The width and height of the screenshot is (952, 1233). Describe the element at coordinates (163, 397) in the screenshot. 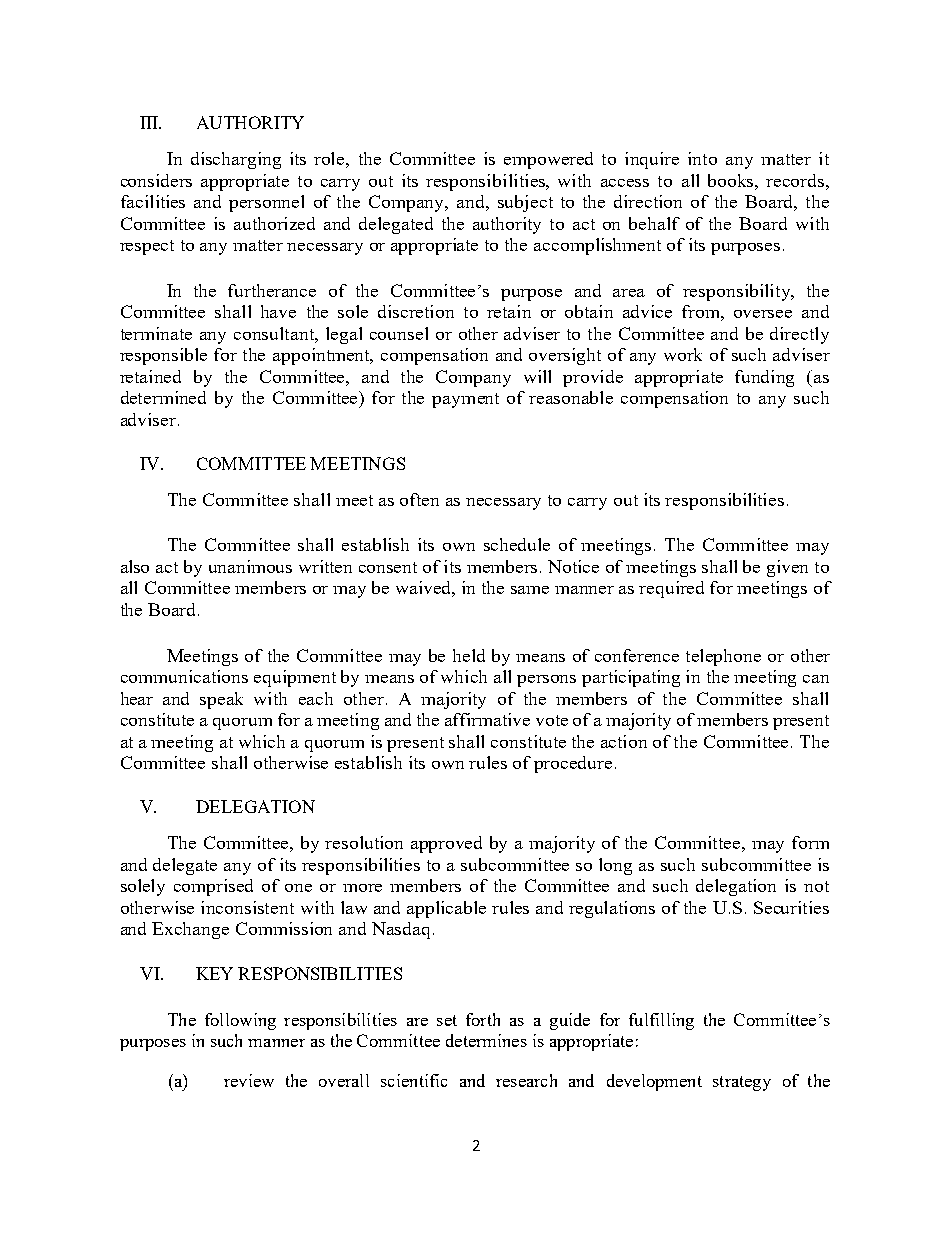

I see `determined` at that location.
